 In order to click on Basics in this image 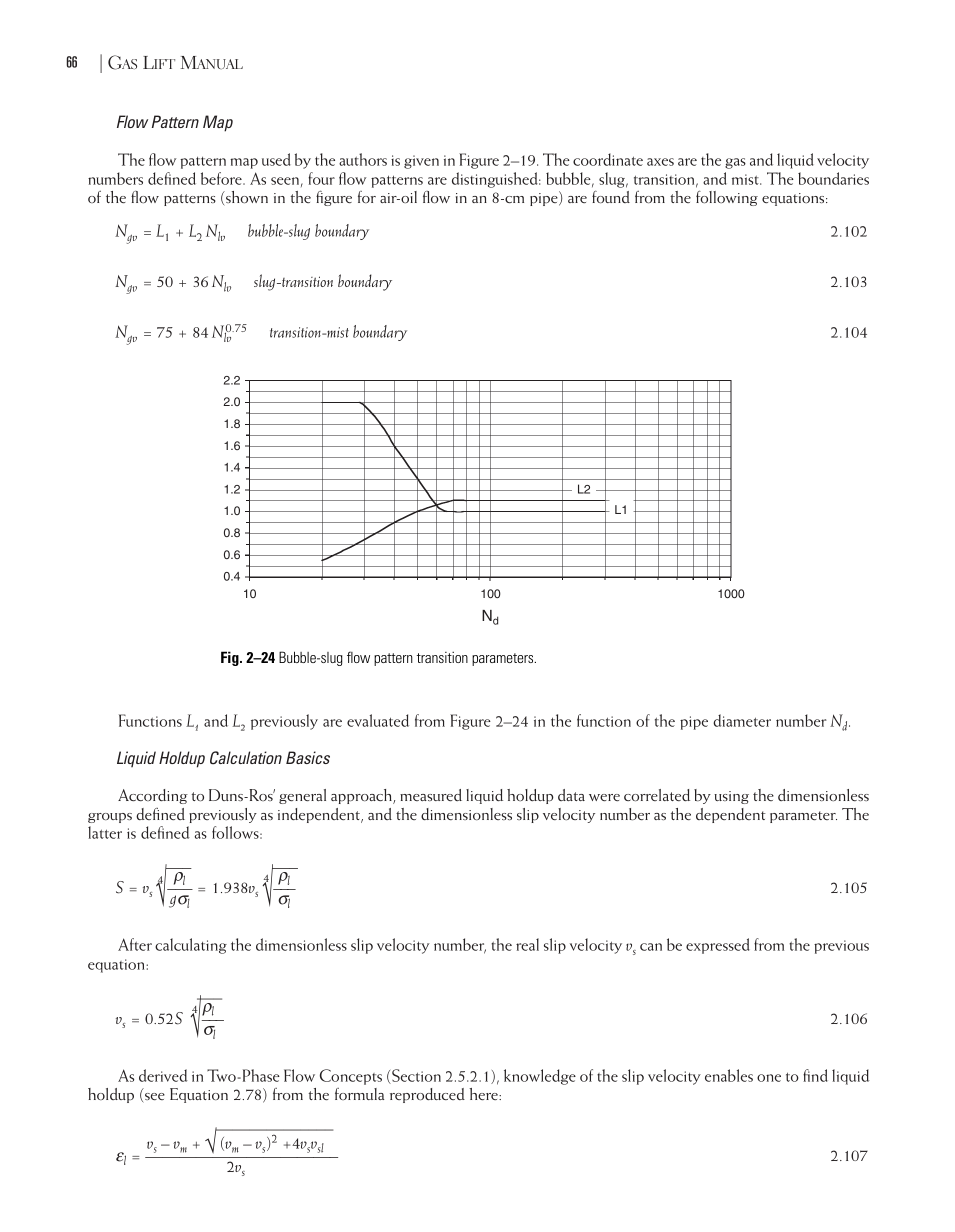, I will do `click(308, 757)`.
